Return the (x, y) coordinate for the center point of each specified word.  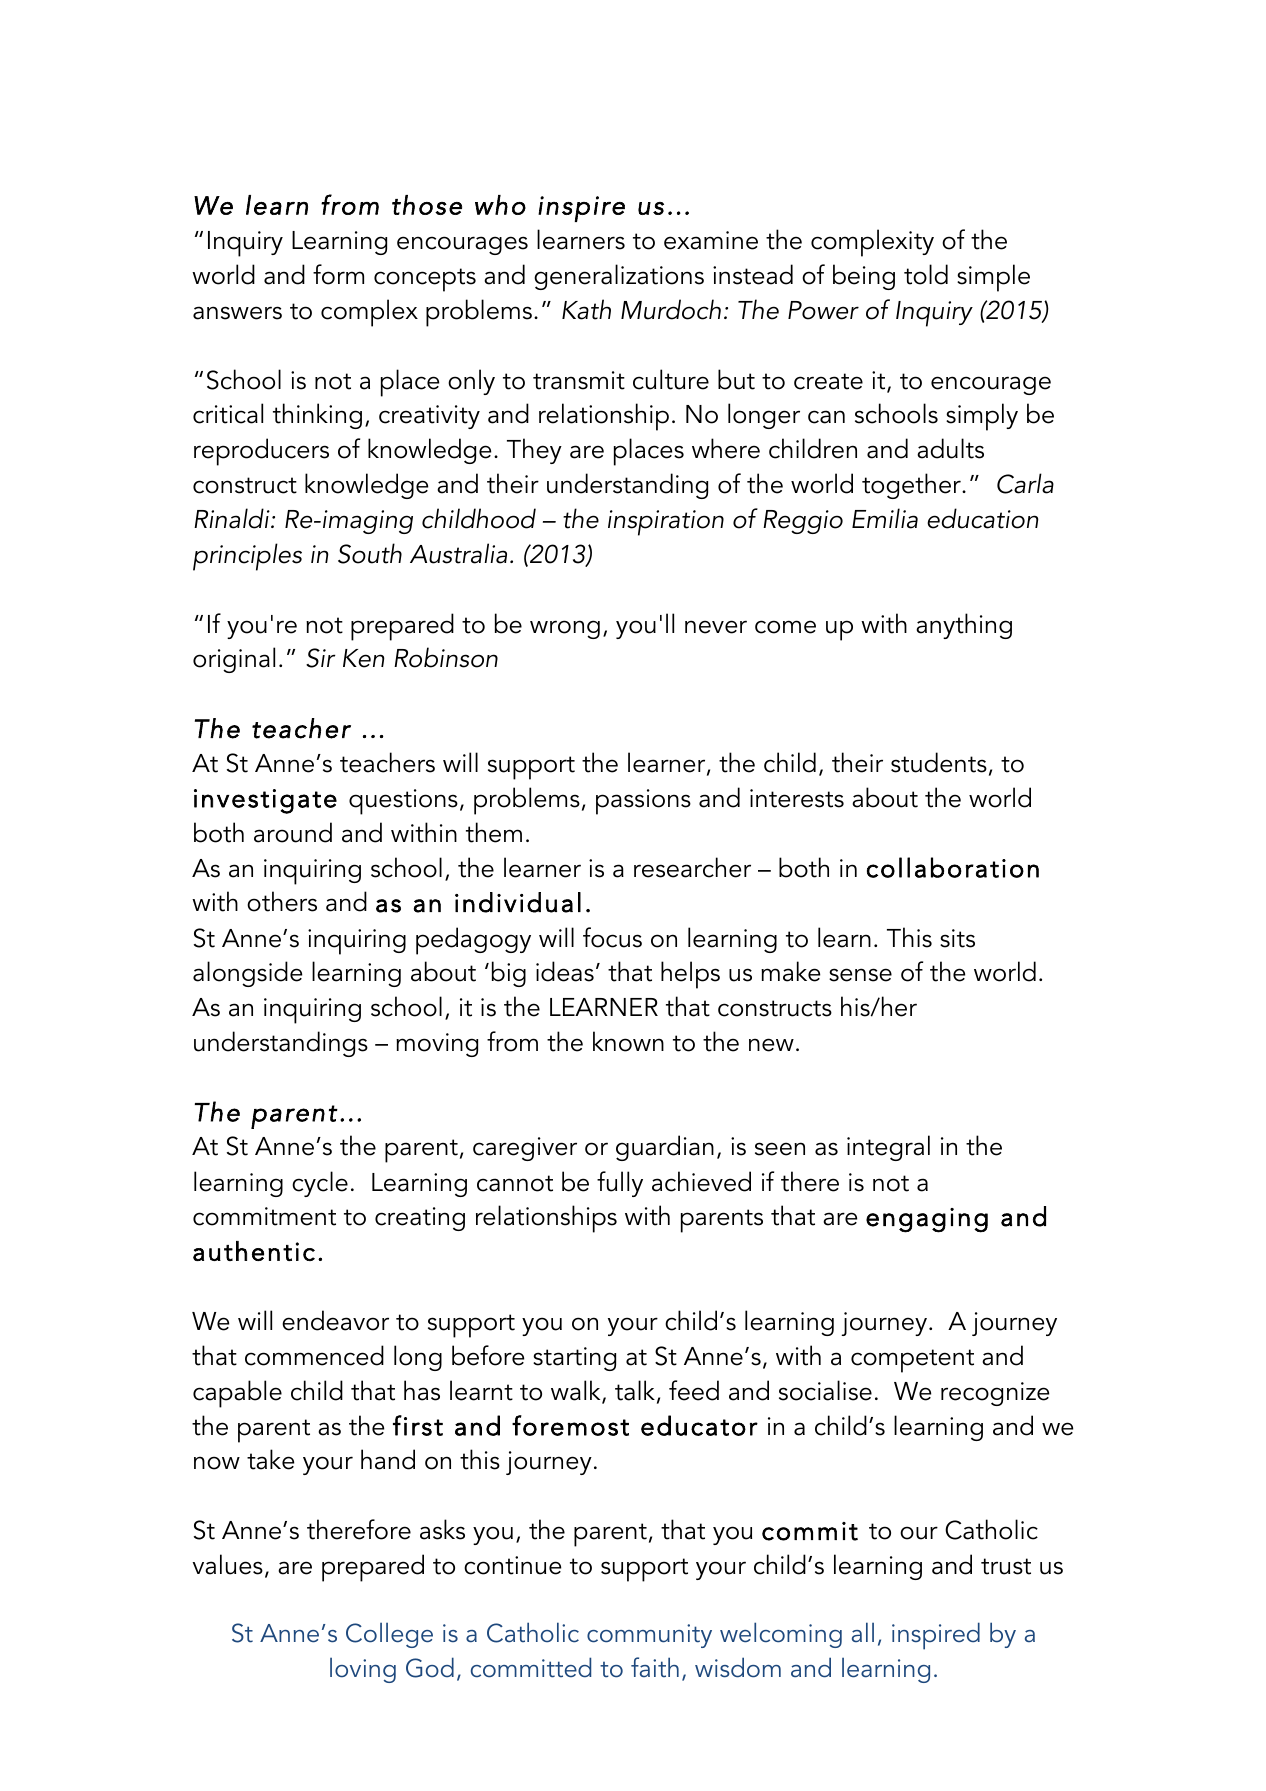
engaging (927, 1220)
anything (964, 626)
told (926, 274)
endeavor (335, 1320)
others (282, 901)
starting (574, 1359)
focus (612, 937)
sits (957, 938)
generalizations (619, 277)
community (649, 1636)
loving (363, 1670)
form (338, 274)
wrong (565, 629)
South (370, 553)
